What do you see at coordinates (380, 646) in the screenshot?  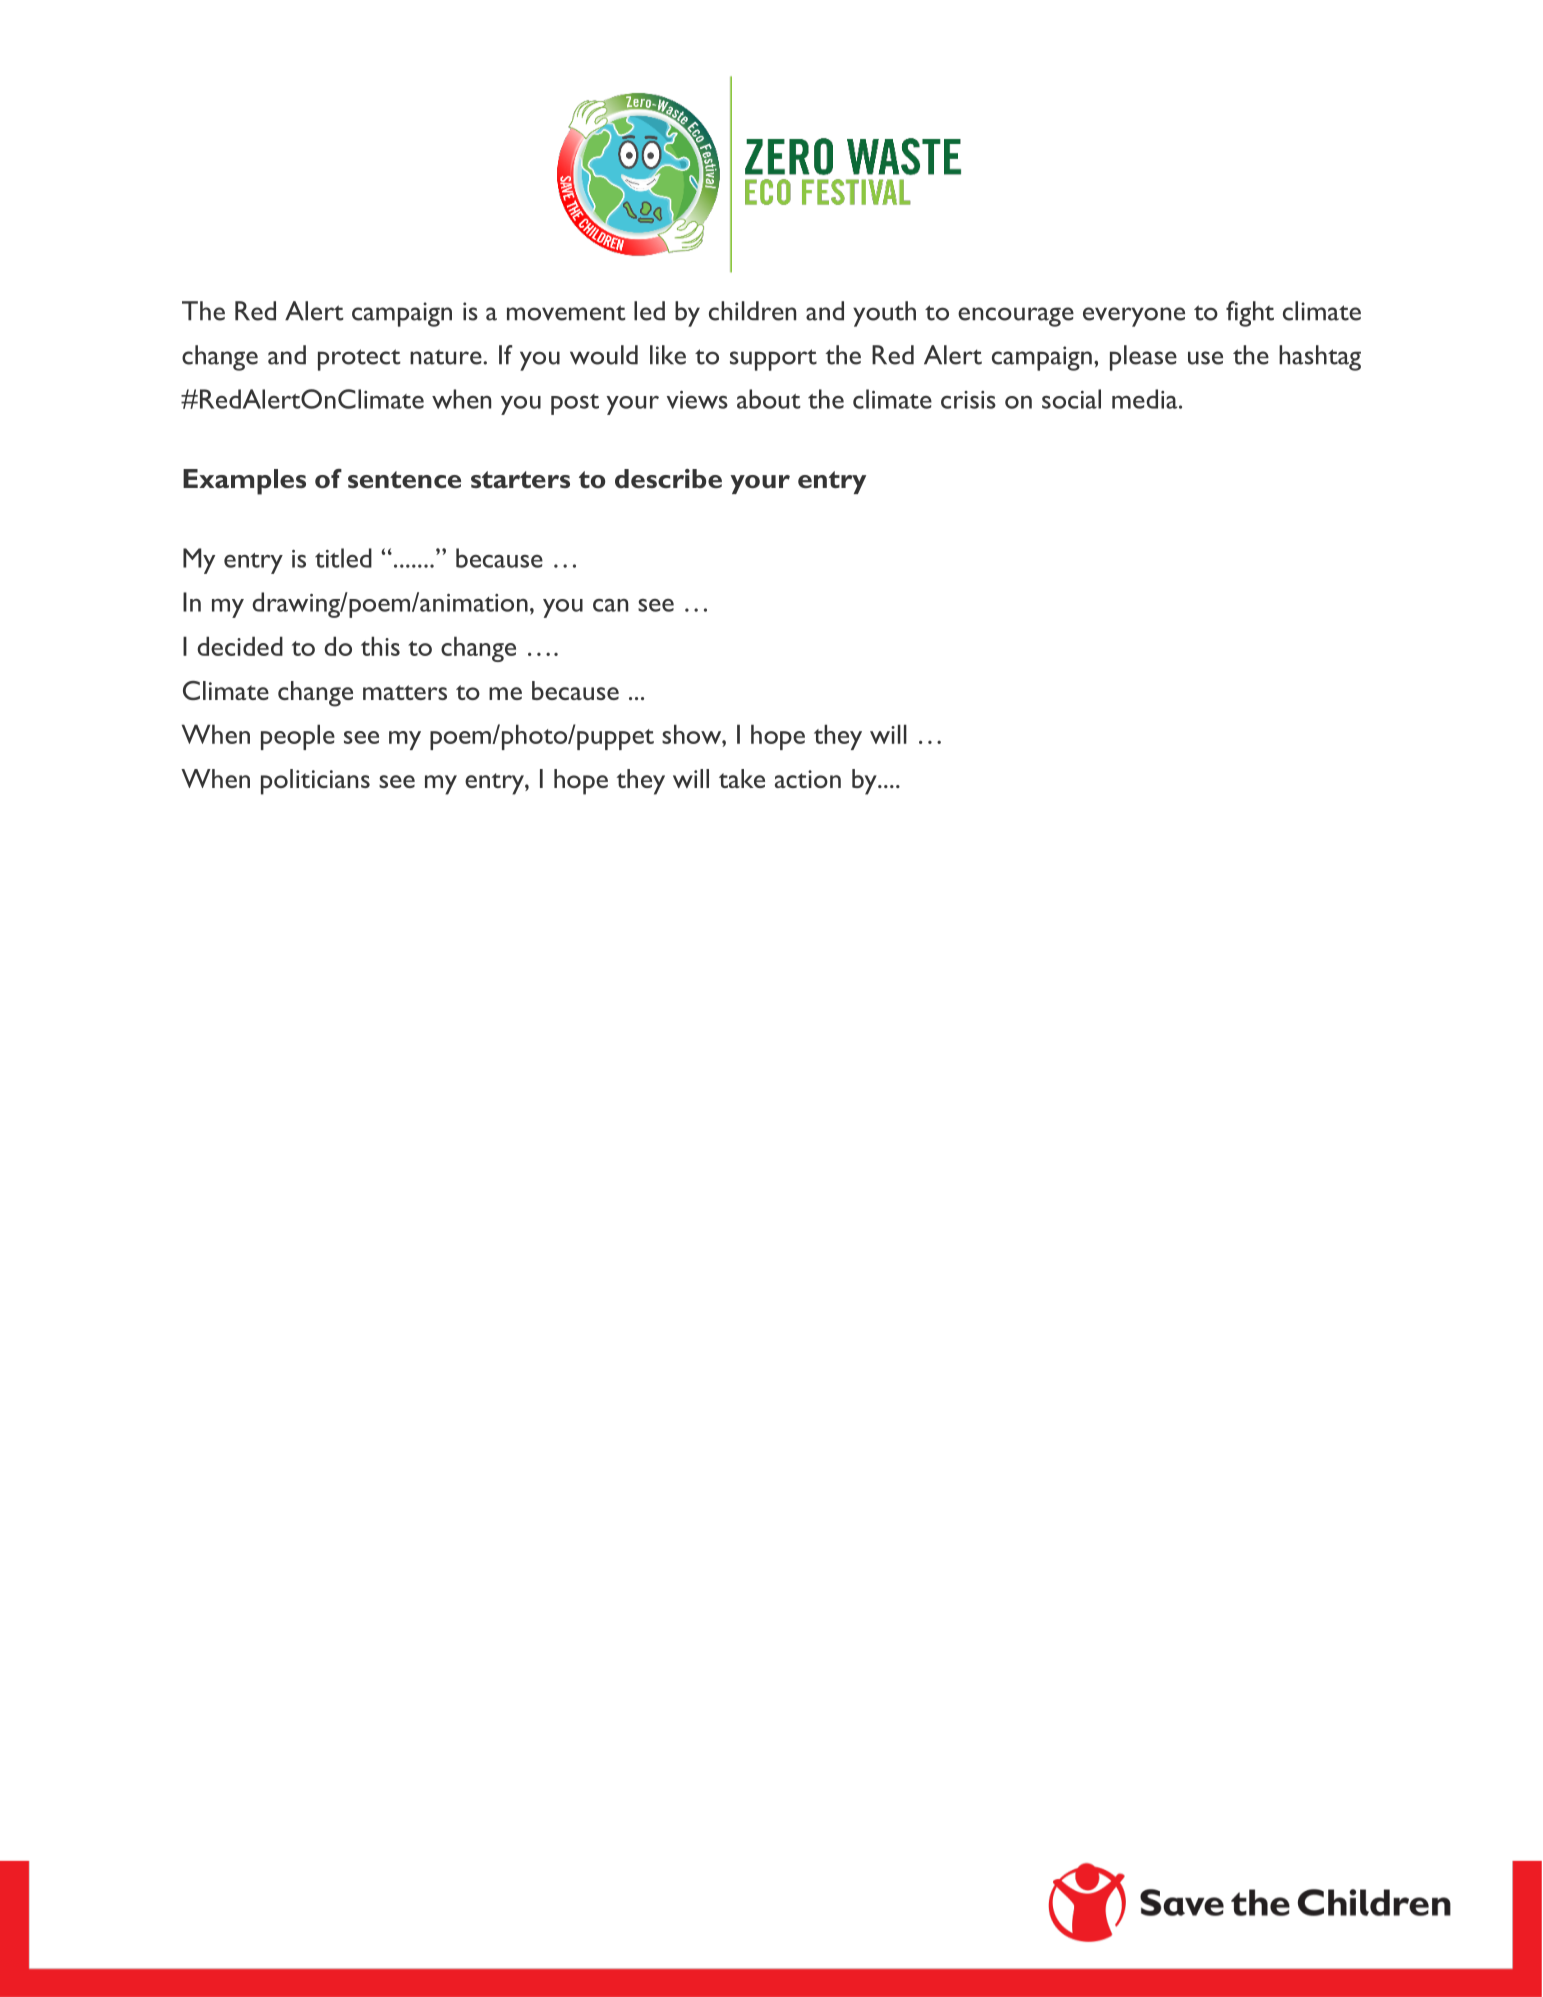 I see `this` at bounding box center [380, 646].
